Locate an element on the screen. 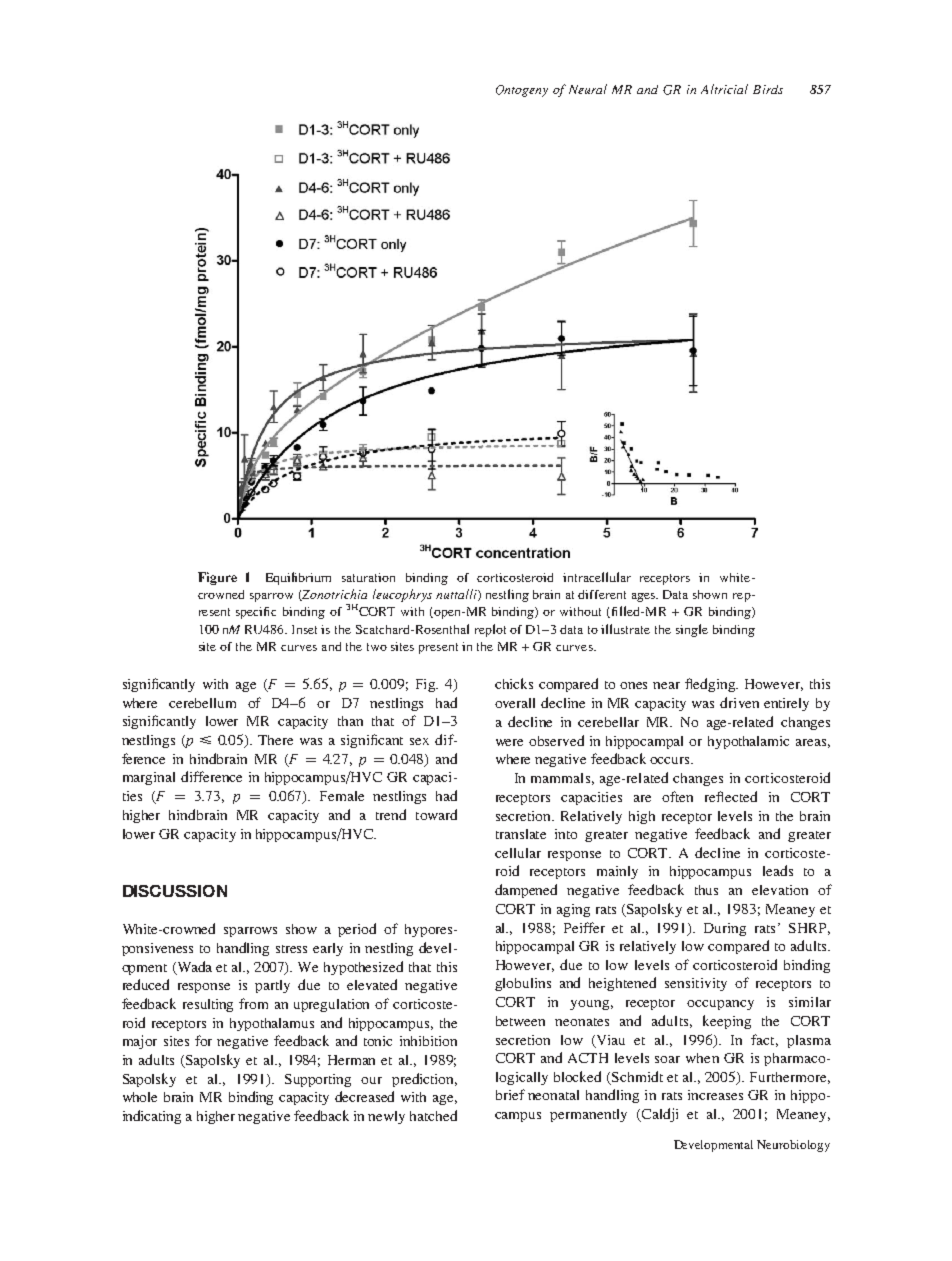  Inset is located at coordinates (304, 629).
